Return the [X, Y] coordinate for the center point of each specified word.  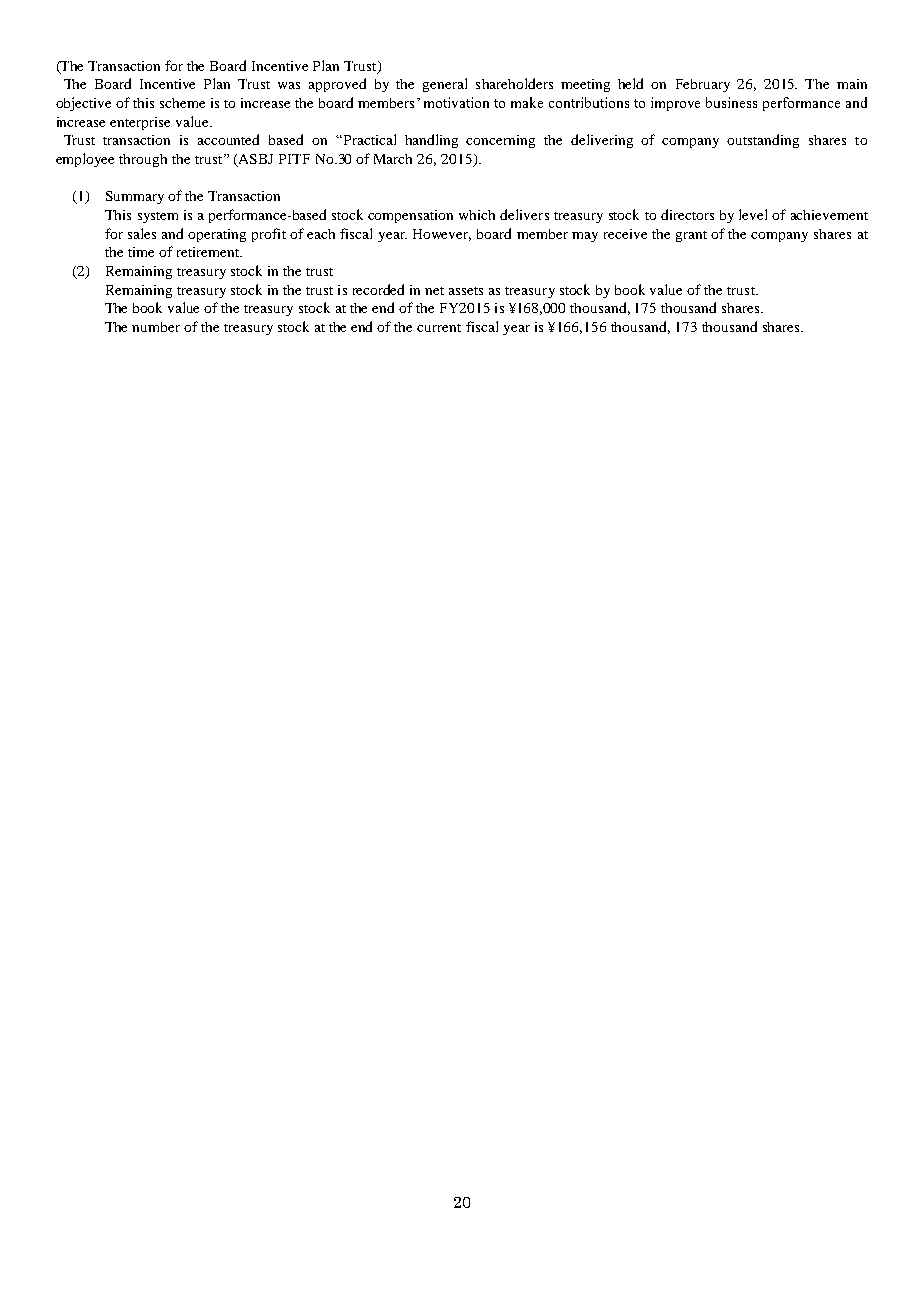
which [477, 215]
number [156, 327]
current [439, 328]
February [703, 85]
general [445, 85]
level [753, 214]
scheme [182, 103]
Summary [135, 197]
